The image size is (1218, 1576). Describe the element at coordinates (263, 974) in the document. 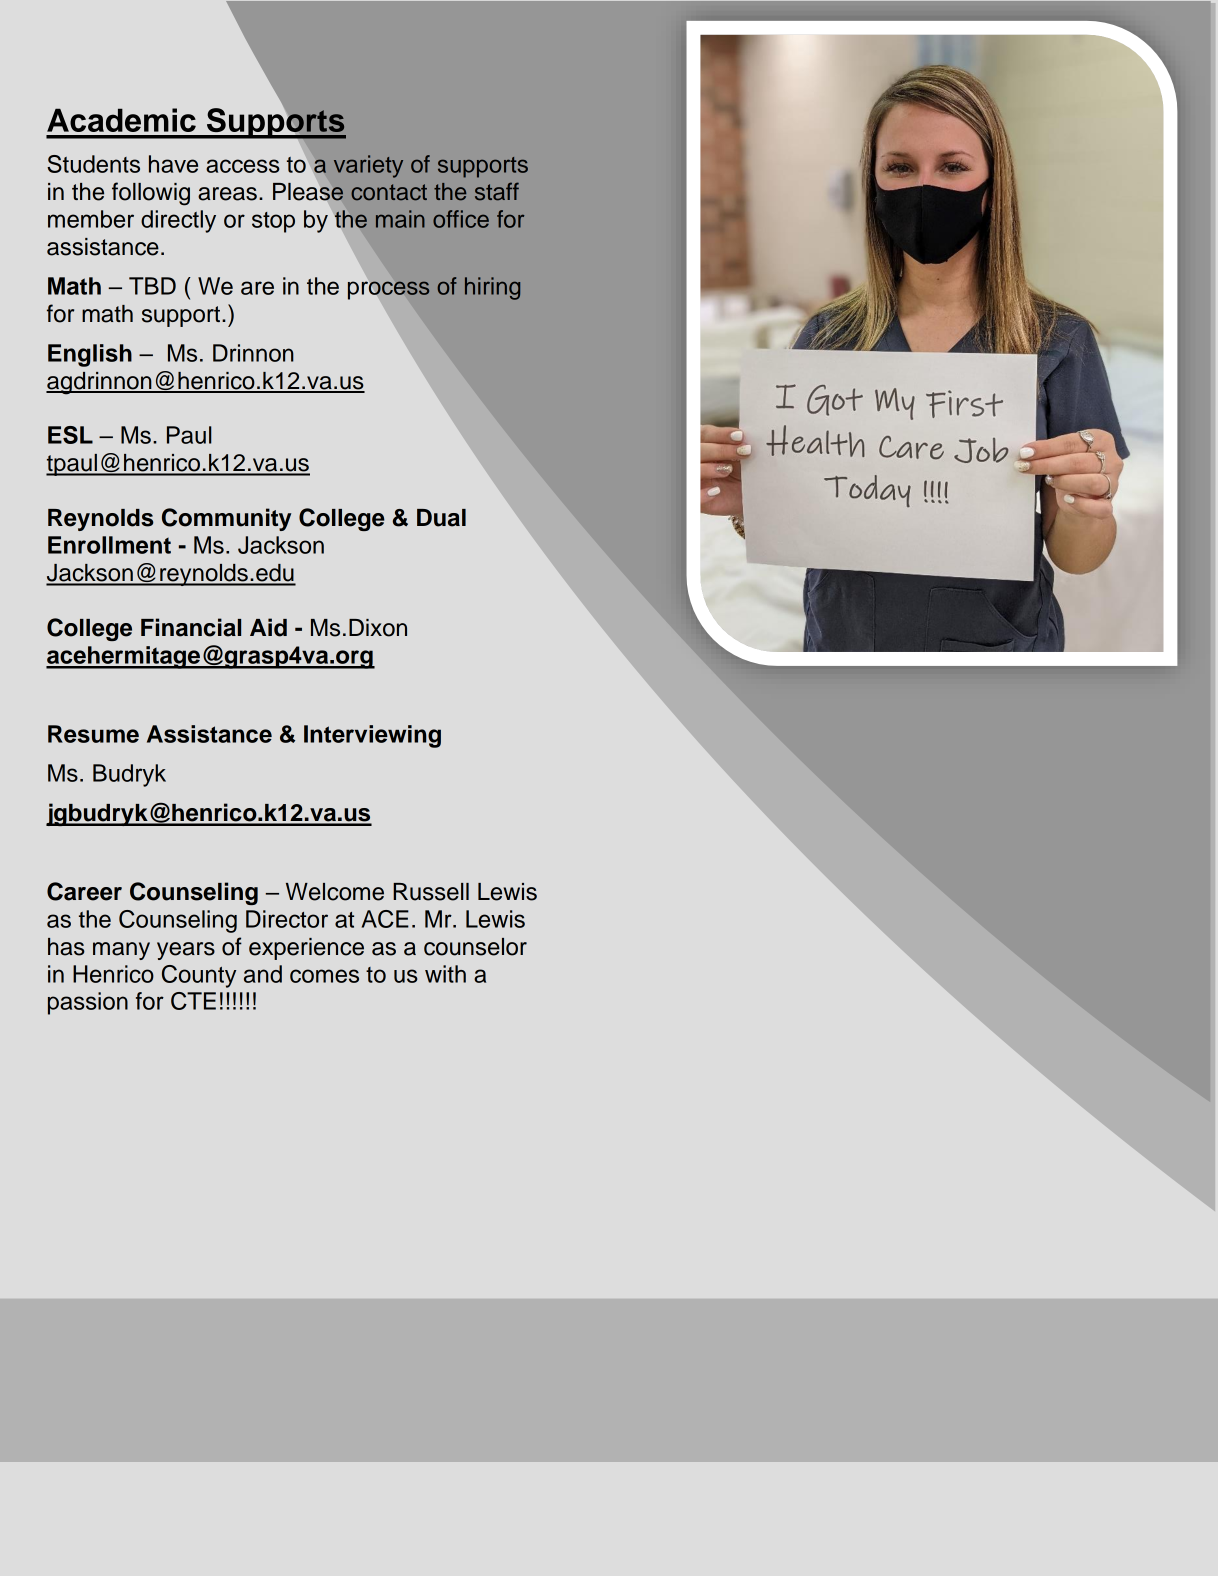

I see `and` at that location.
